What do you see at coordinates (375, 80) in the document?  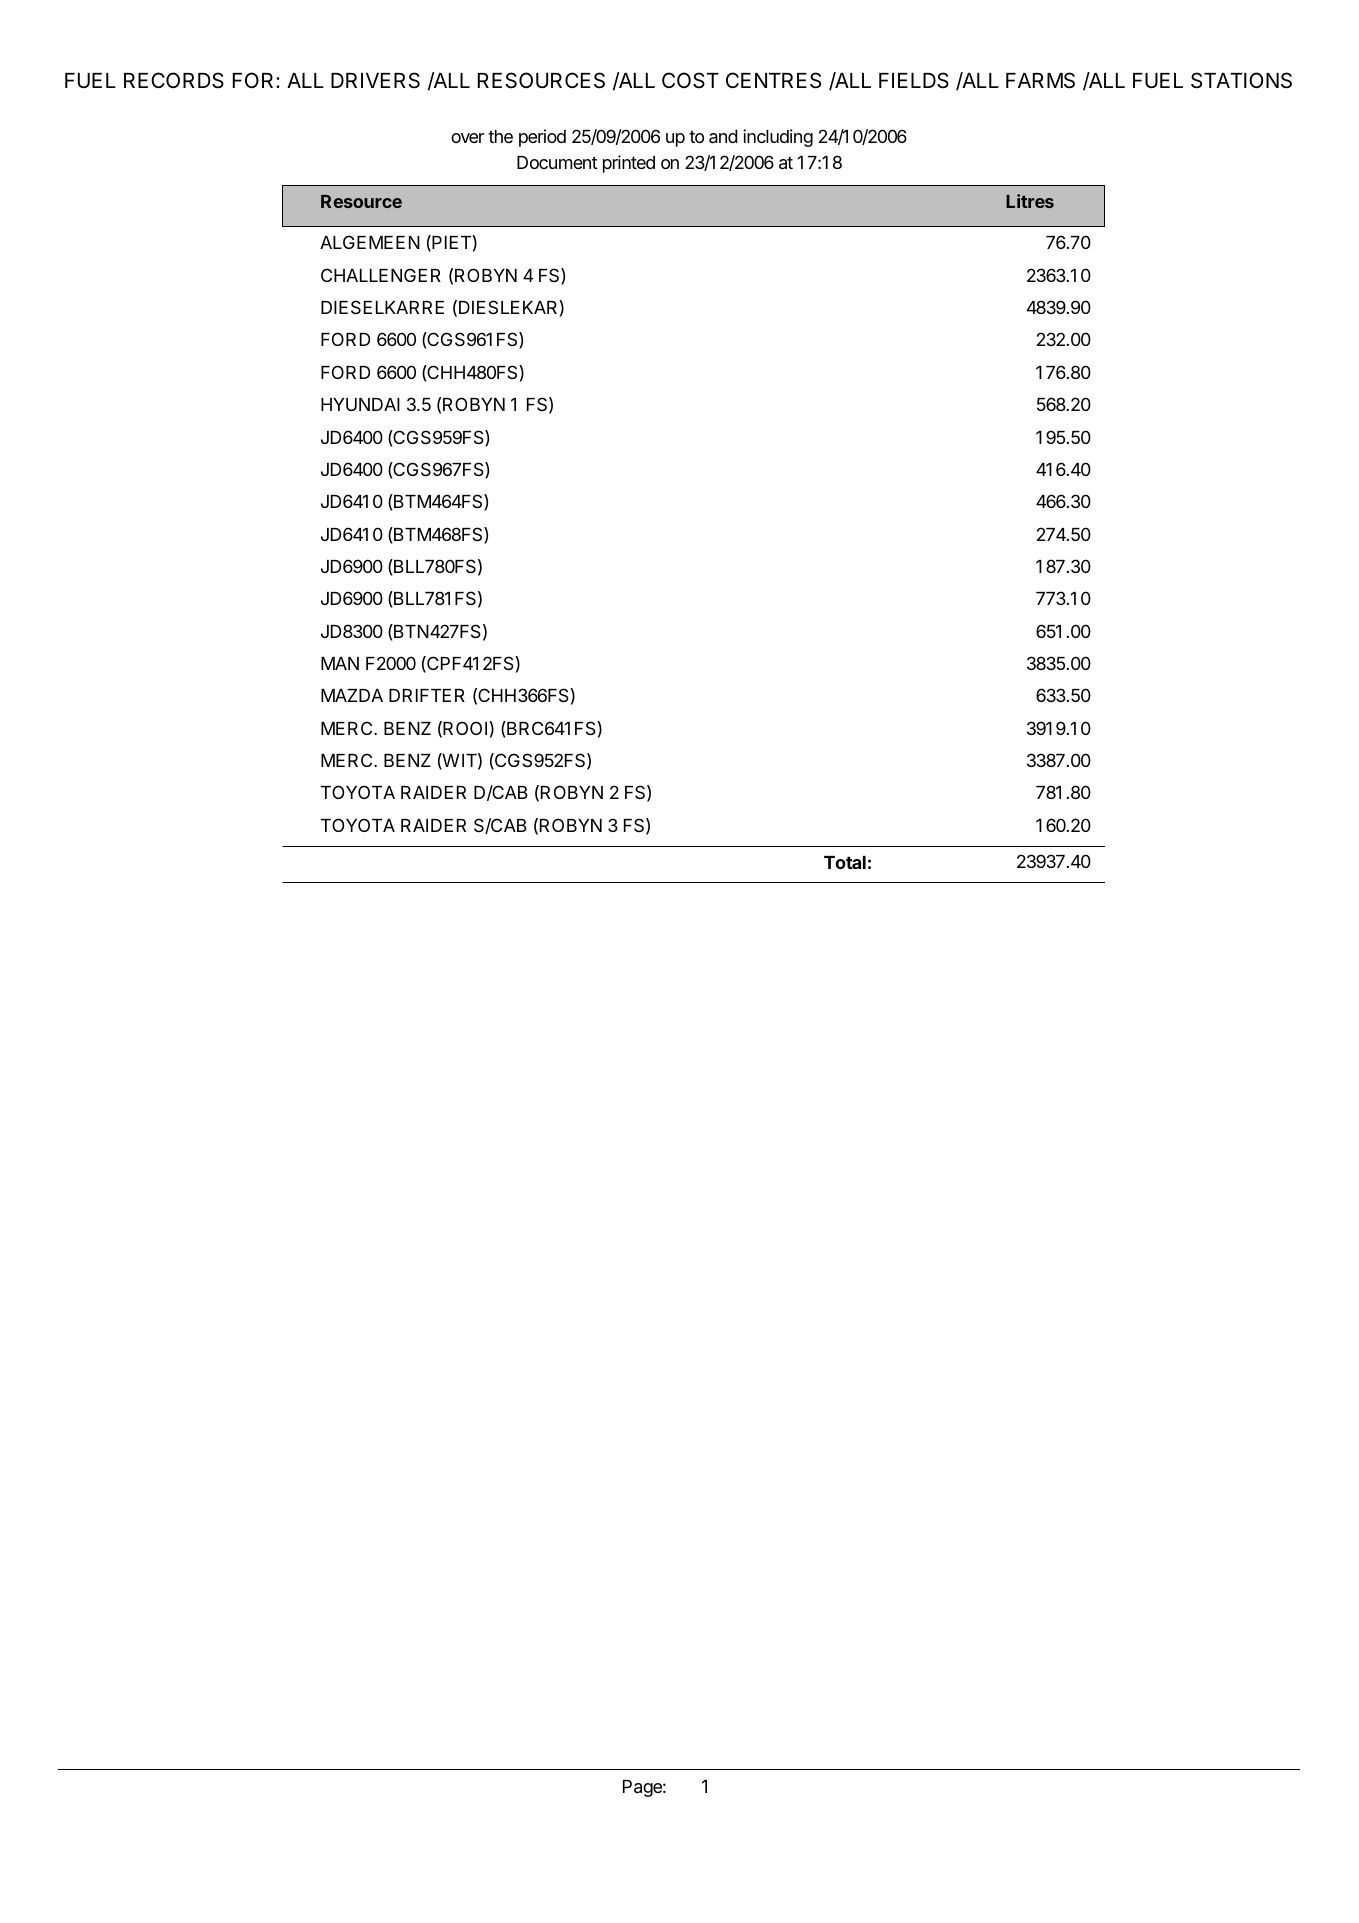 I see `DRIVERS` at bounding box center [375, 80].
